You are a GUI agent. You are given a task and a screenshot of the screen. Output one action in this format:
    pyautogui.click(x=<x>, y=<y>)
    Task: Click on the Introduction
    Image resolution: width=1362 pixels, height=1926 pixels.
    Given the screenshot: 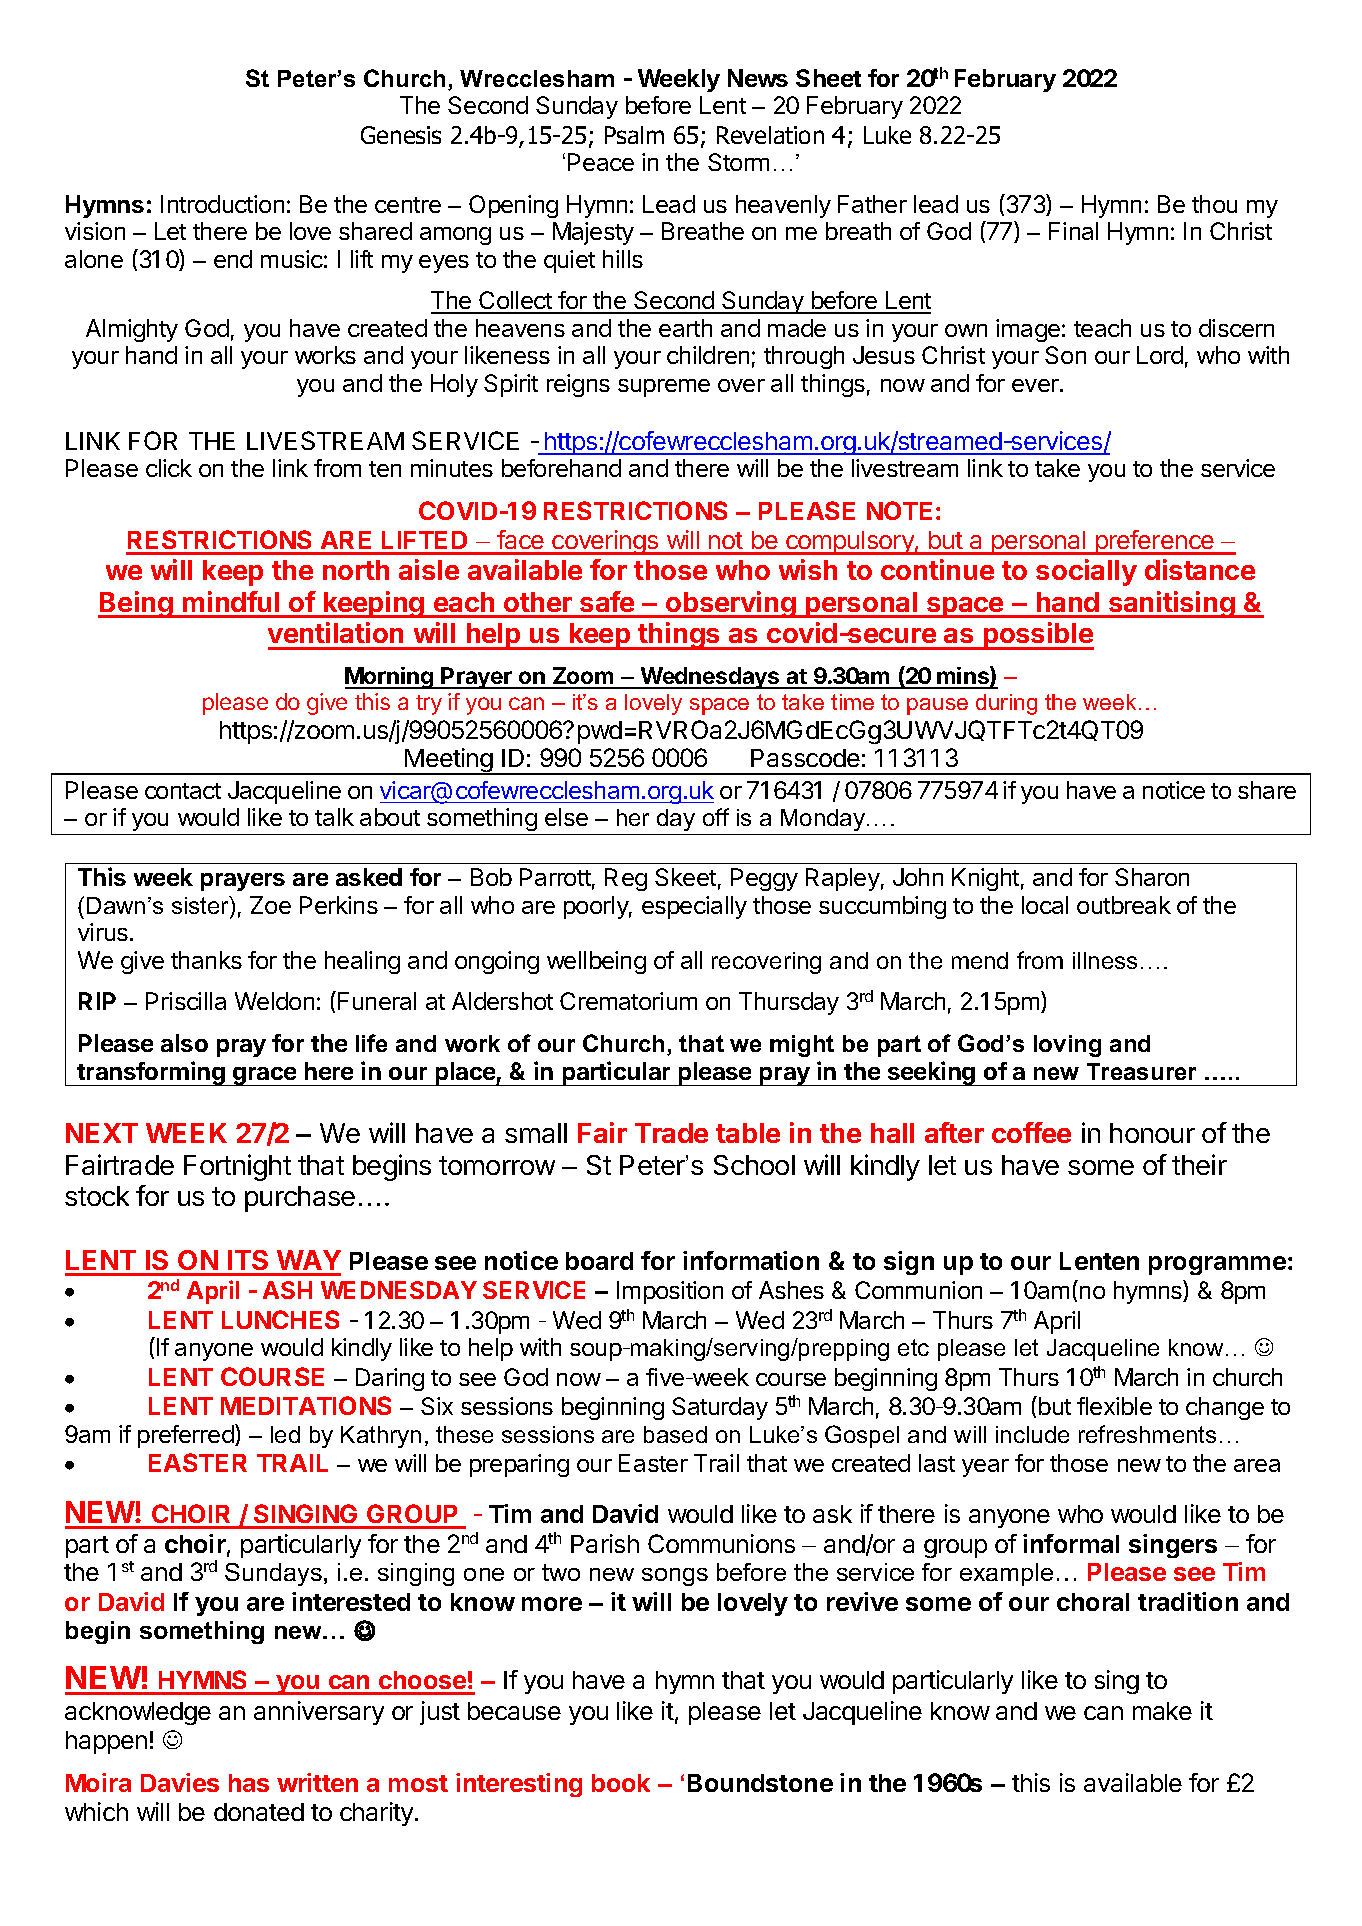 What is the action you would take?
    pyautogui.click(x=222, y=204)
